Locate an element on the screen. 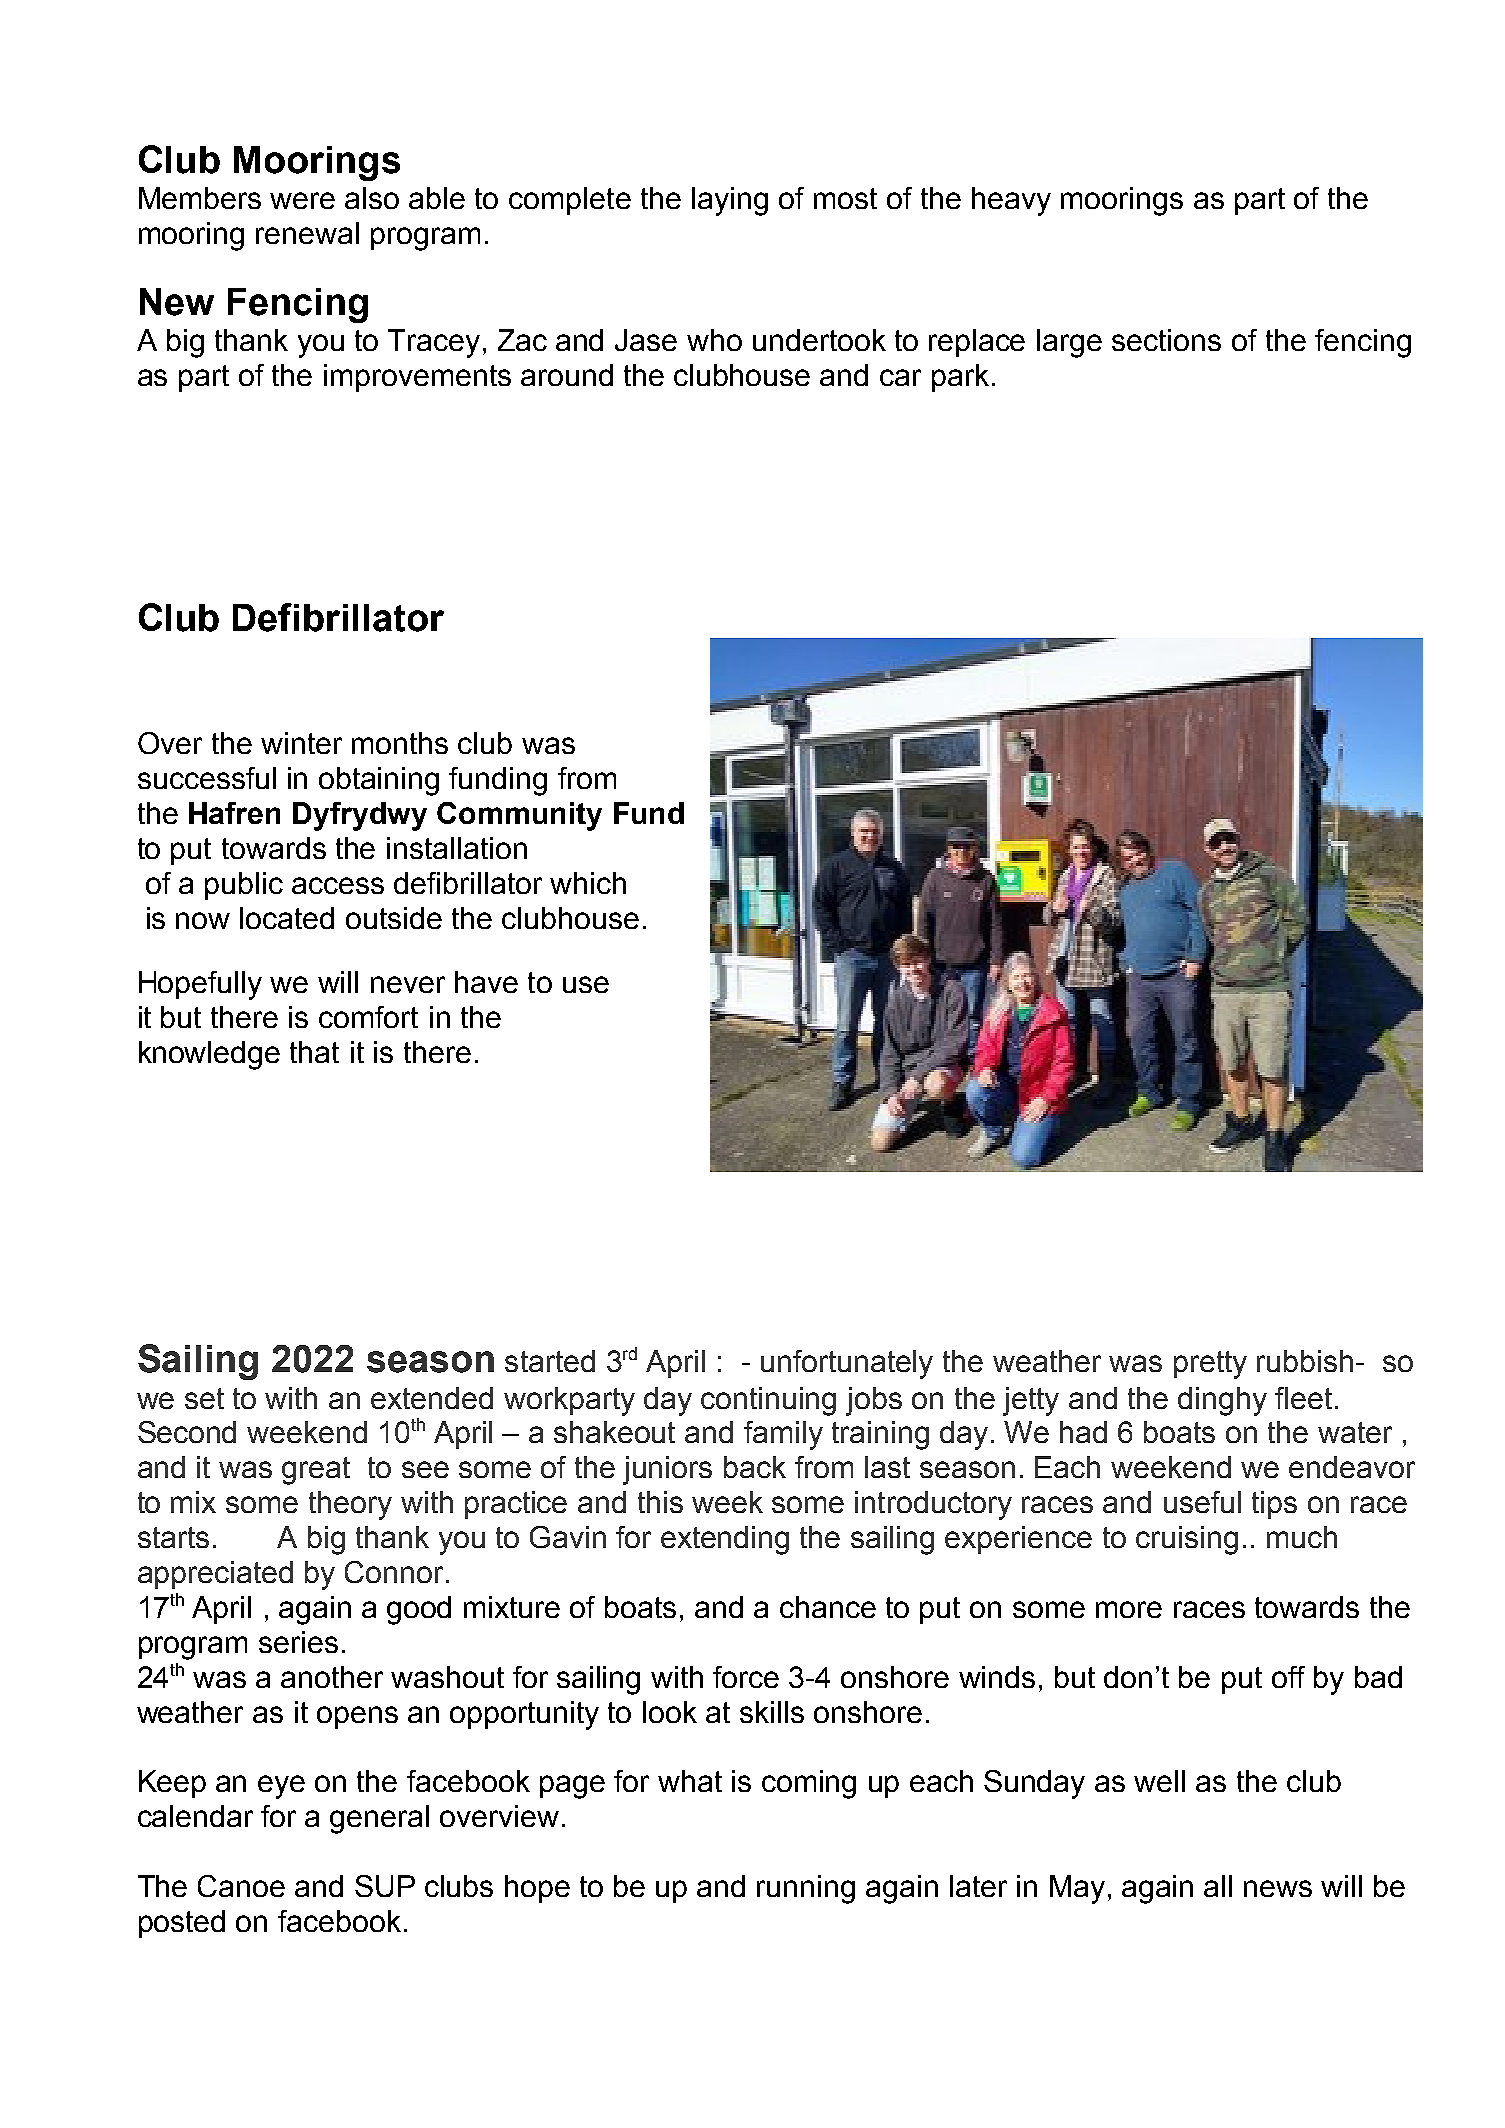  pretty is located at coordinates (1210, 1365).
